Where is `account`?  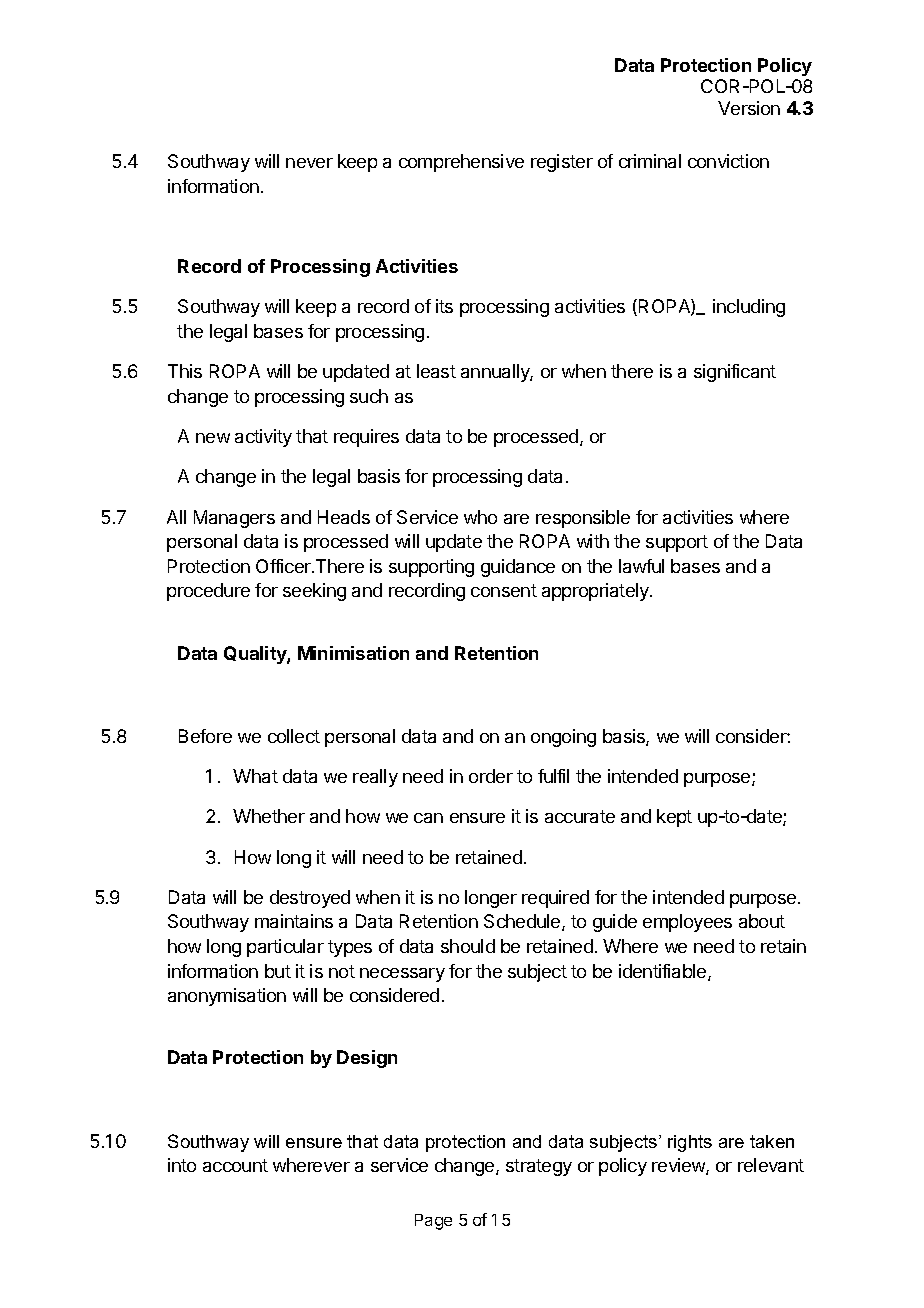 account is located at coordinates (235, 1165).
